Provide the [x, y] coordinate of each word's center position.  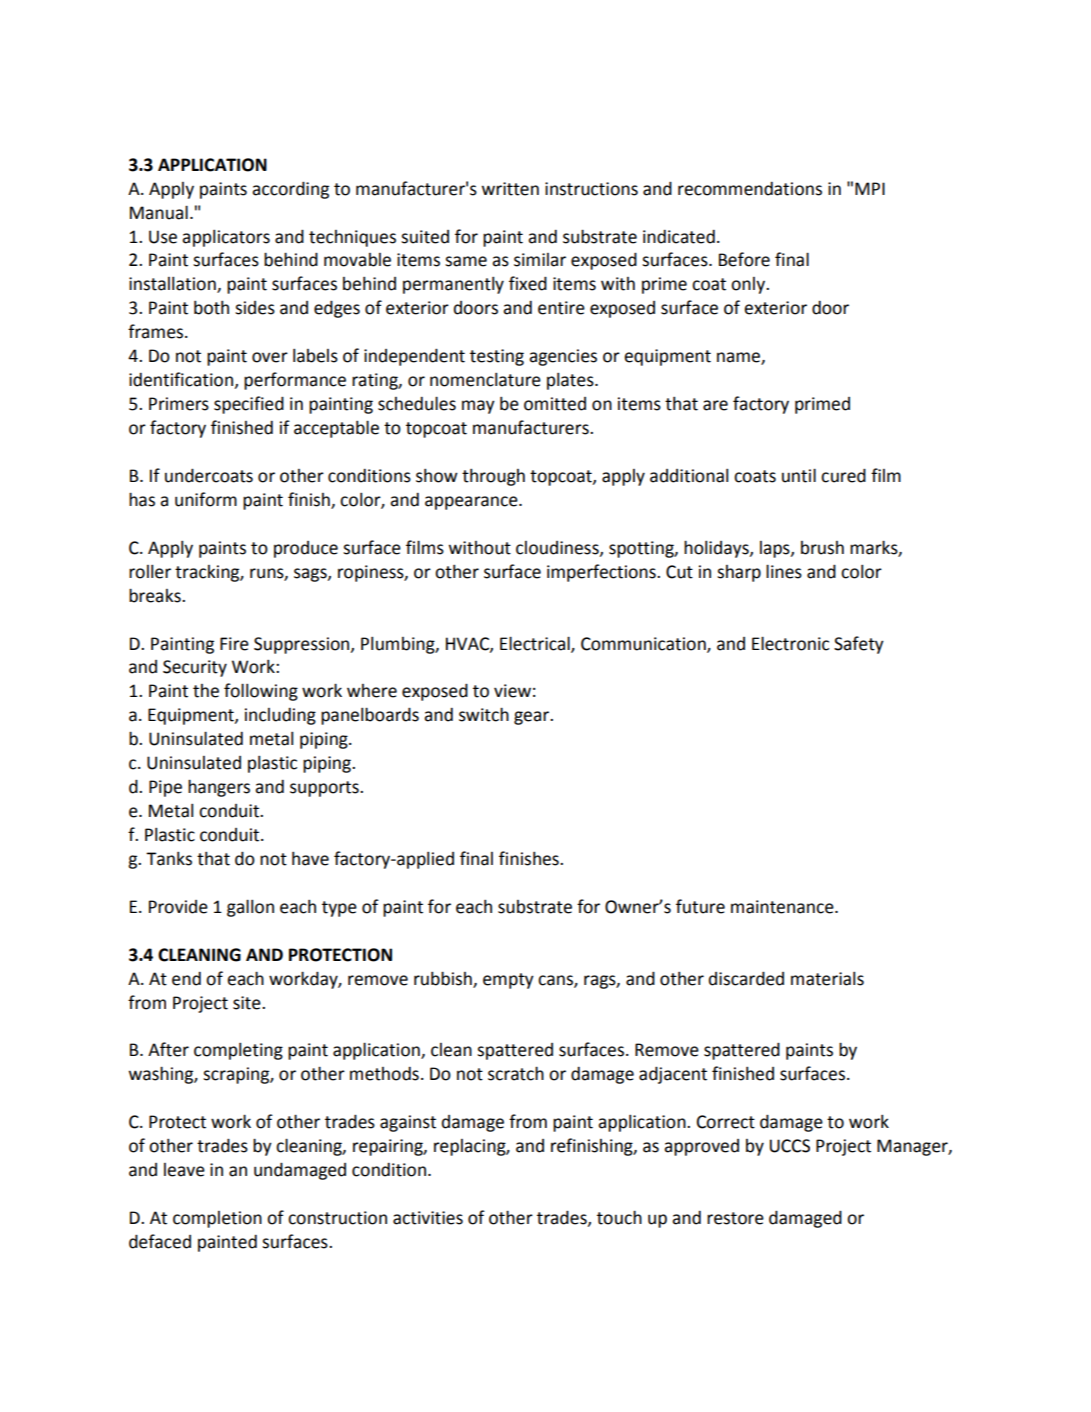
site [248, 1003]
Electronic [790, 643]
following [261, 692]
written [510, 189]
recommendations [750, 188]
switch [484, 714]
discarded [746, 978]
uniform [206, 499]
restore [735, 1218]
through [493, 477]
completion [217, 1219]
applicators [226, 238]
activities [428, 1218]
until [799, 475]
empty [508, 981]
